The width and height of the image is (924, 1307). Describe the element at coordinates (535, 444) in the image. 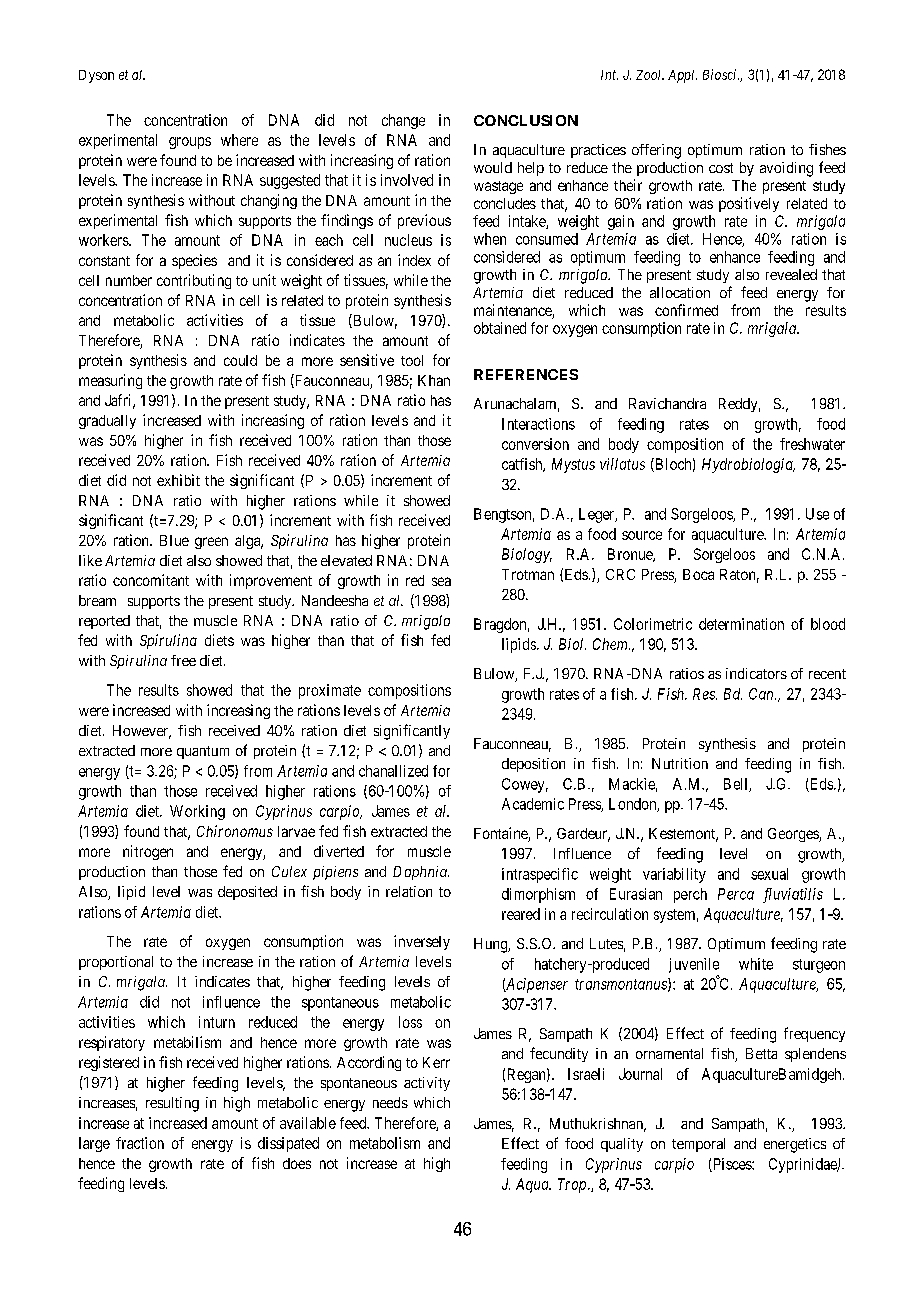

I see `conversion` at that location.
